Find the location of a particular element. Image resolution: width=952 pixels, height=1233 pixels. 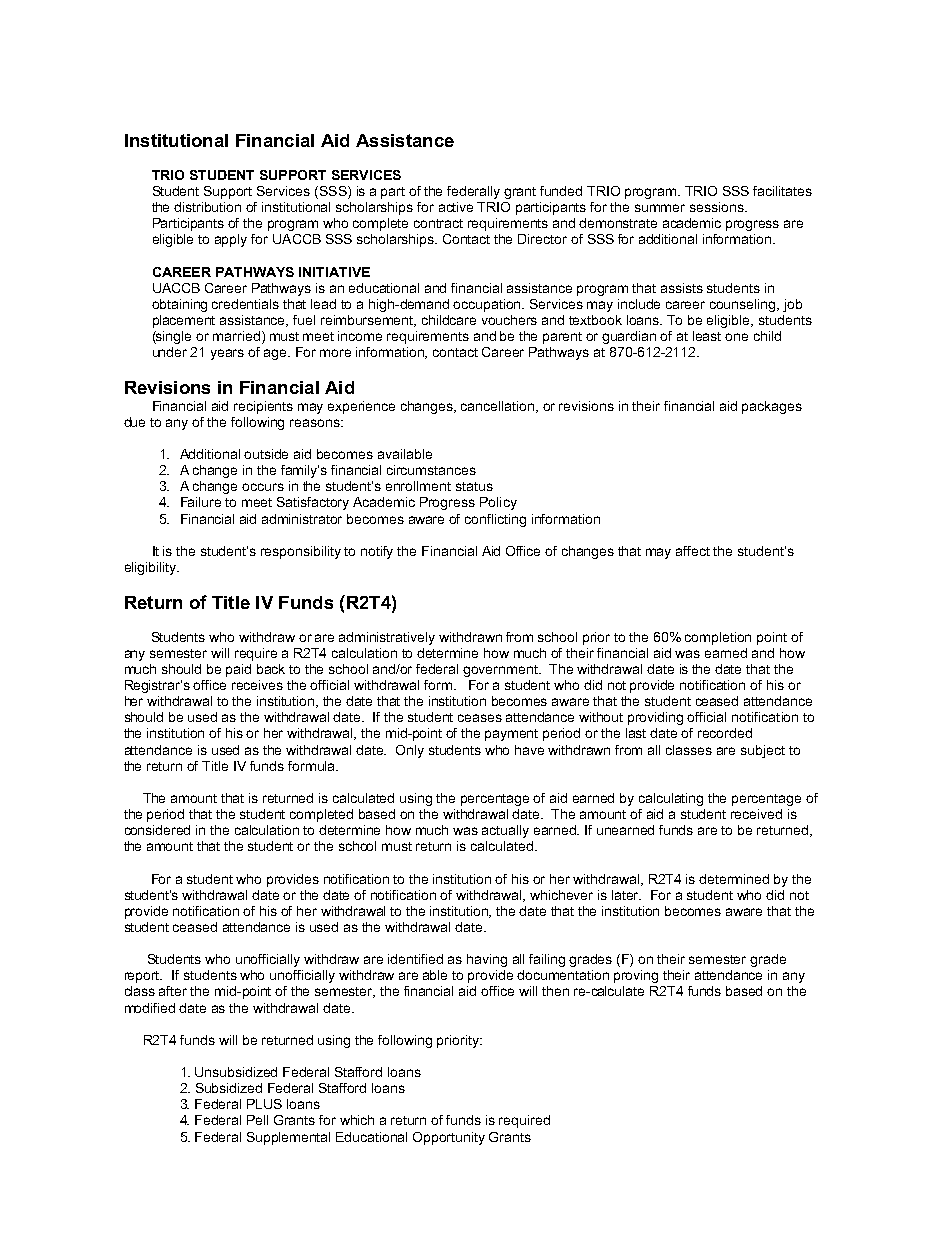

Opportunity is located at coordinates (449, 1138).
